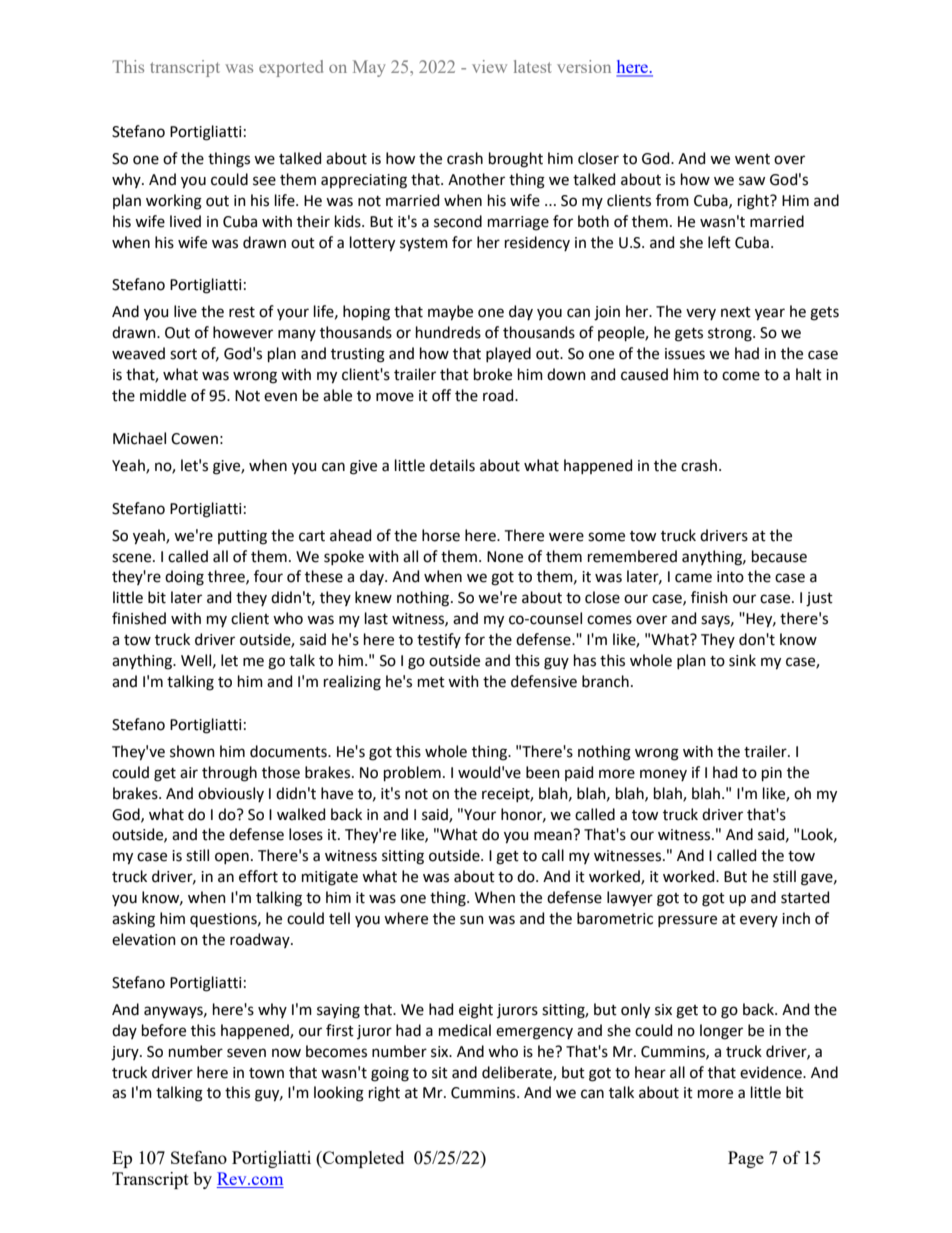  Describe the element at coordinates (746, 1159) in the image. I see `Page` at that location.
